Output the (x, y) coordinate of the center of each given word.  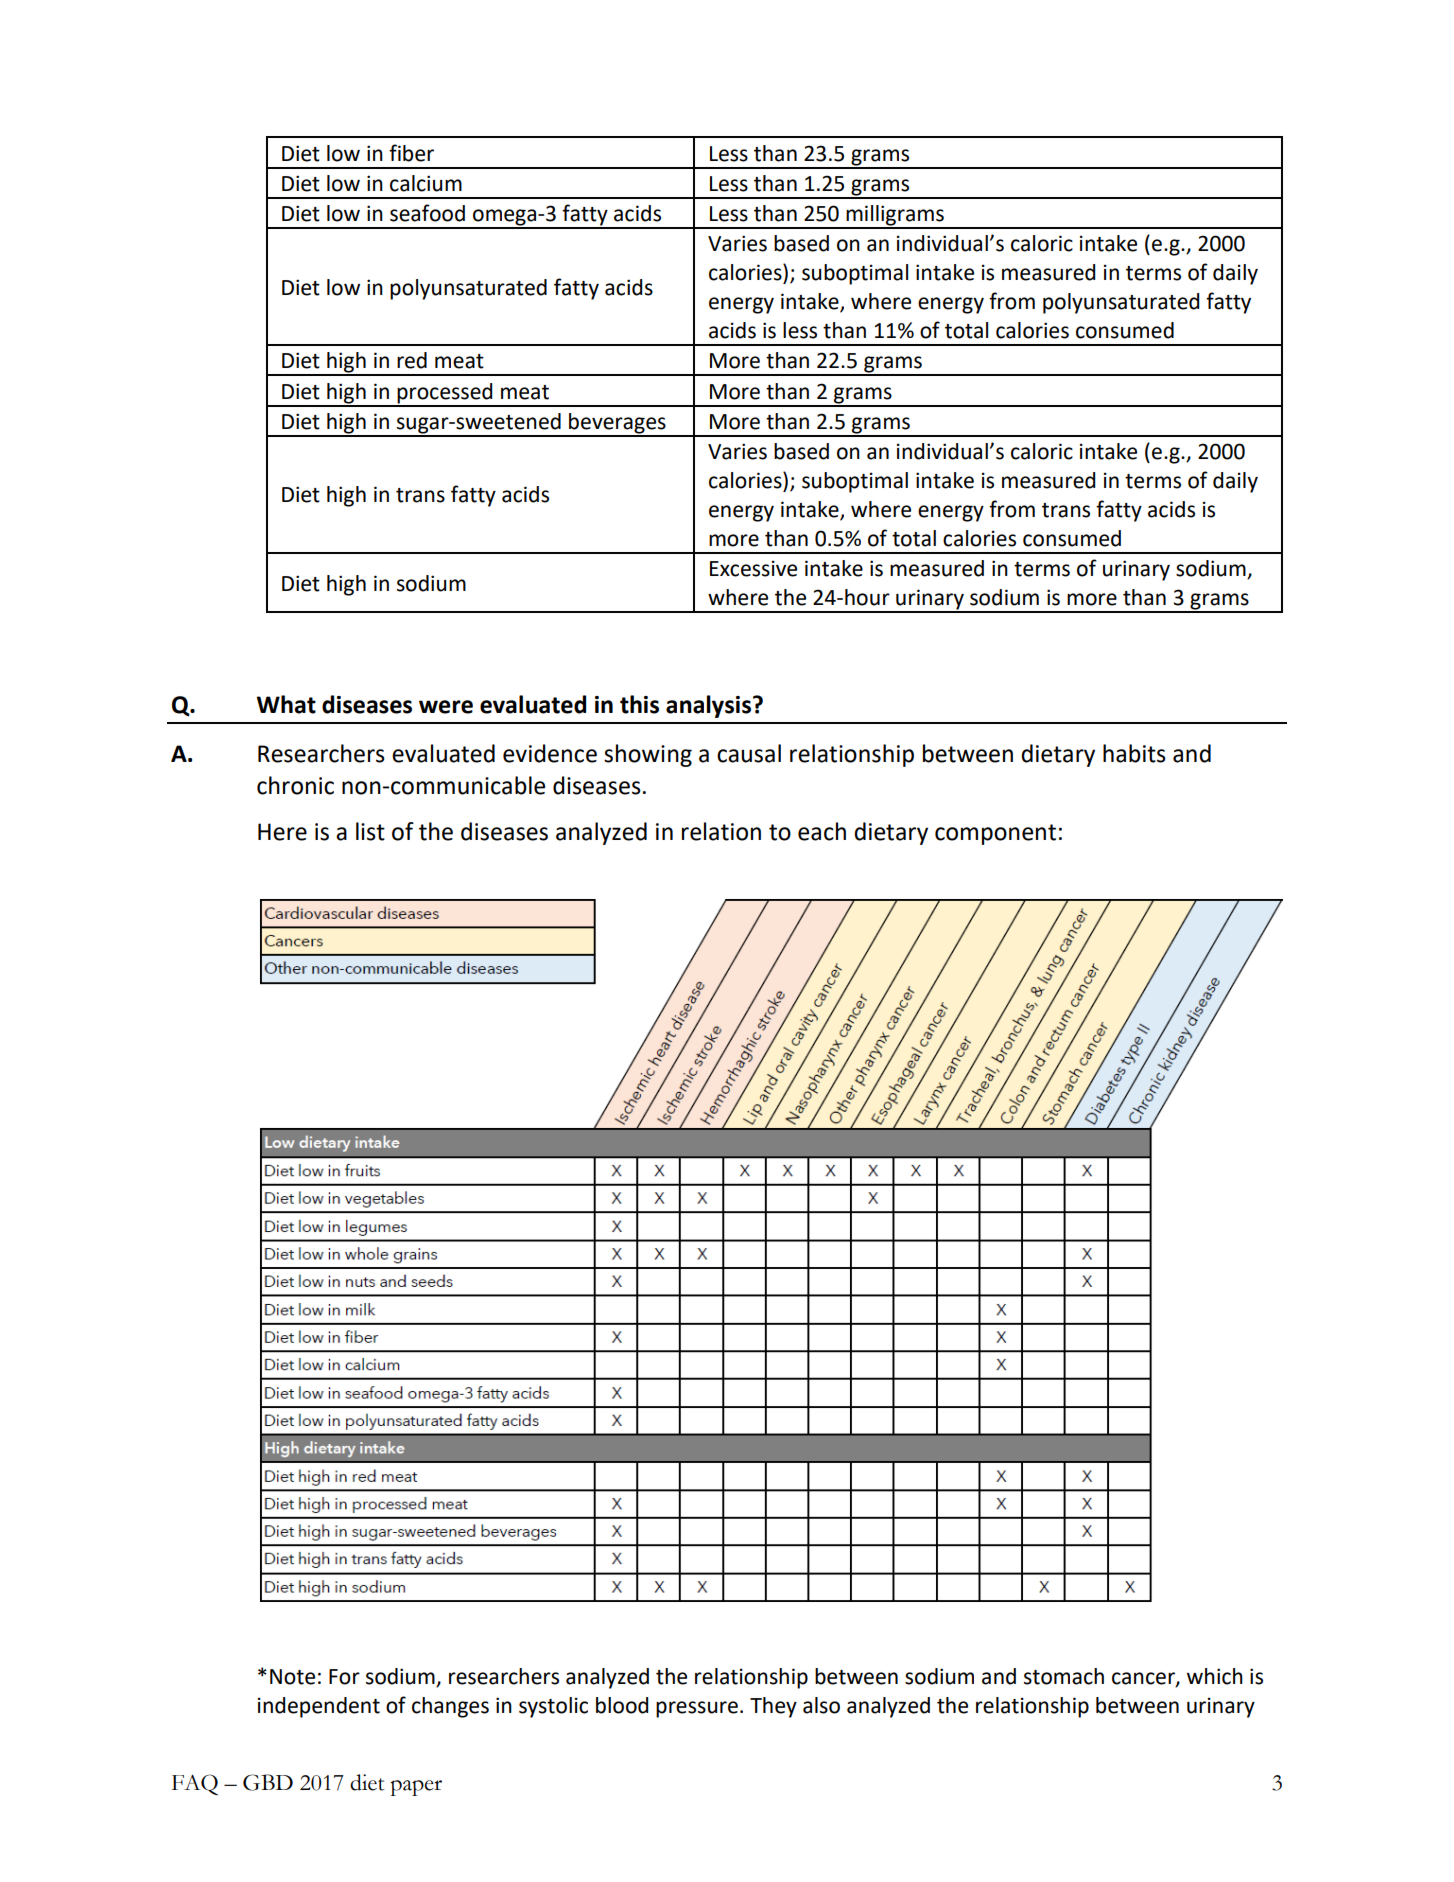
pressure (697, 1709)
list (370, 831)
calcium (426, 183)
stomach (1064, 1676)
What (286, 704)
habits (1134, 753)
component (995, 834)
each (822, 831)
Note (292, 1677)
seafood (427, 213)
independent (319, 1707)
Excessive (753, 568)
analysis (708, 706)
